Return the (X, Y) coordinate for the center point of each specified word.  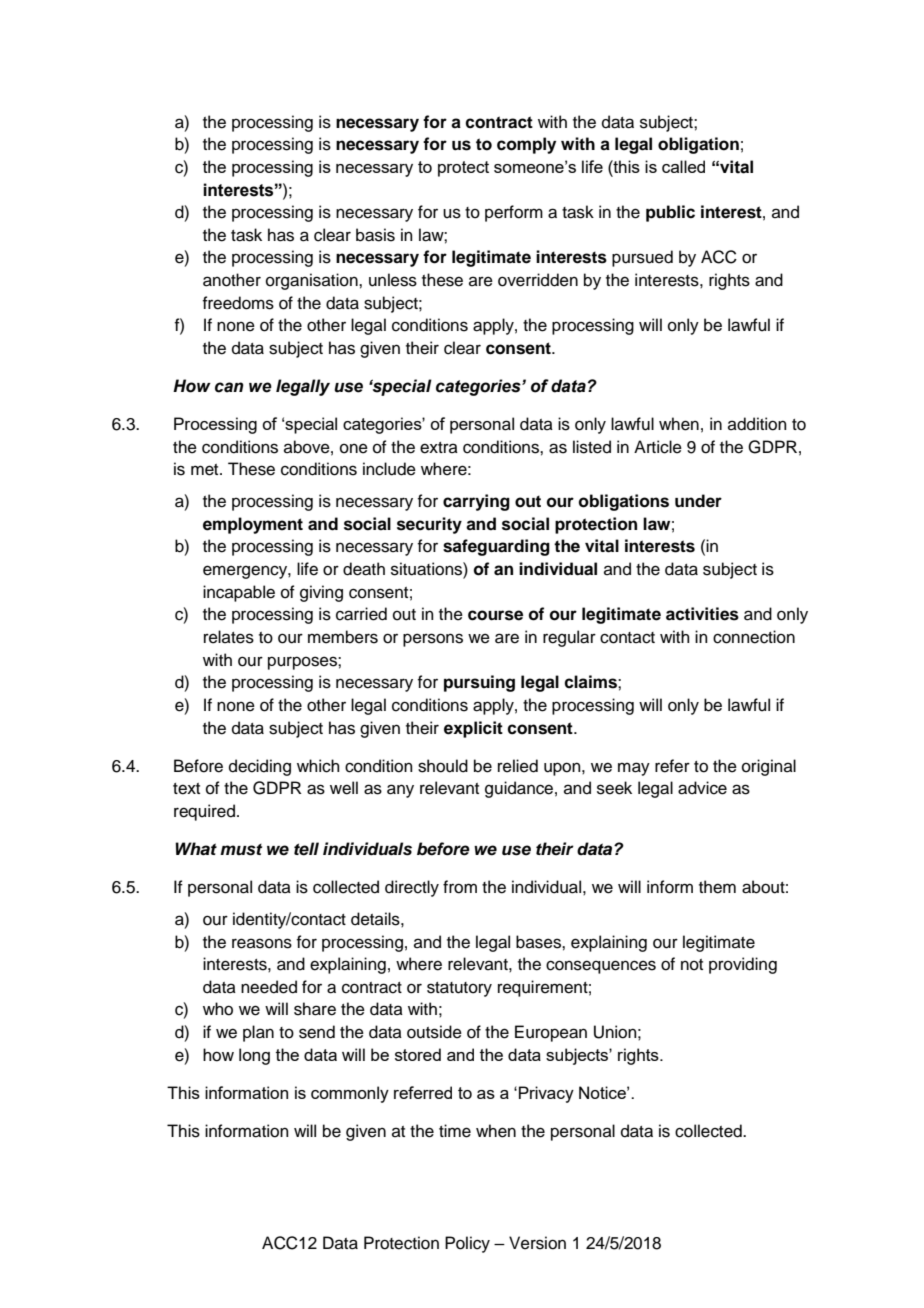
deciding (260, 767)
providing (743, 965)
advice (702, 788)
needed (269, 987)
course (495, 615)
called (683, 166)
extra (439, 448)
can (229, 387)
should (443, 766)
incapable (239, 593)
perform (514, 213)
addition (757, 424)
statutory (459, 989)
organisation (313, 281)
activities (702, 614)
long (254, 1056)
